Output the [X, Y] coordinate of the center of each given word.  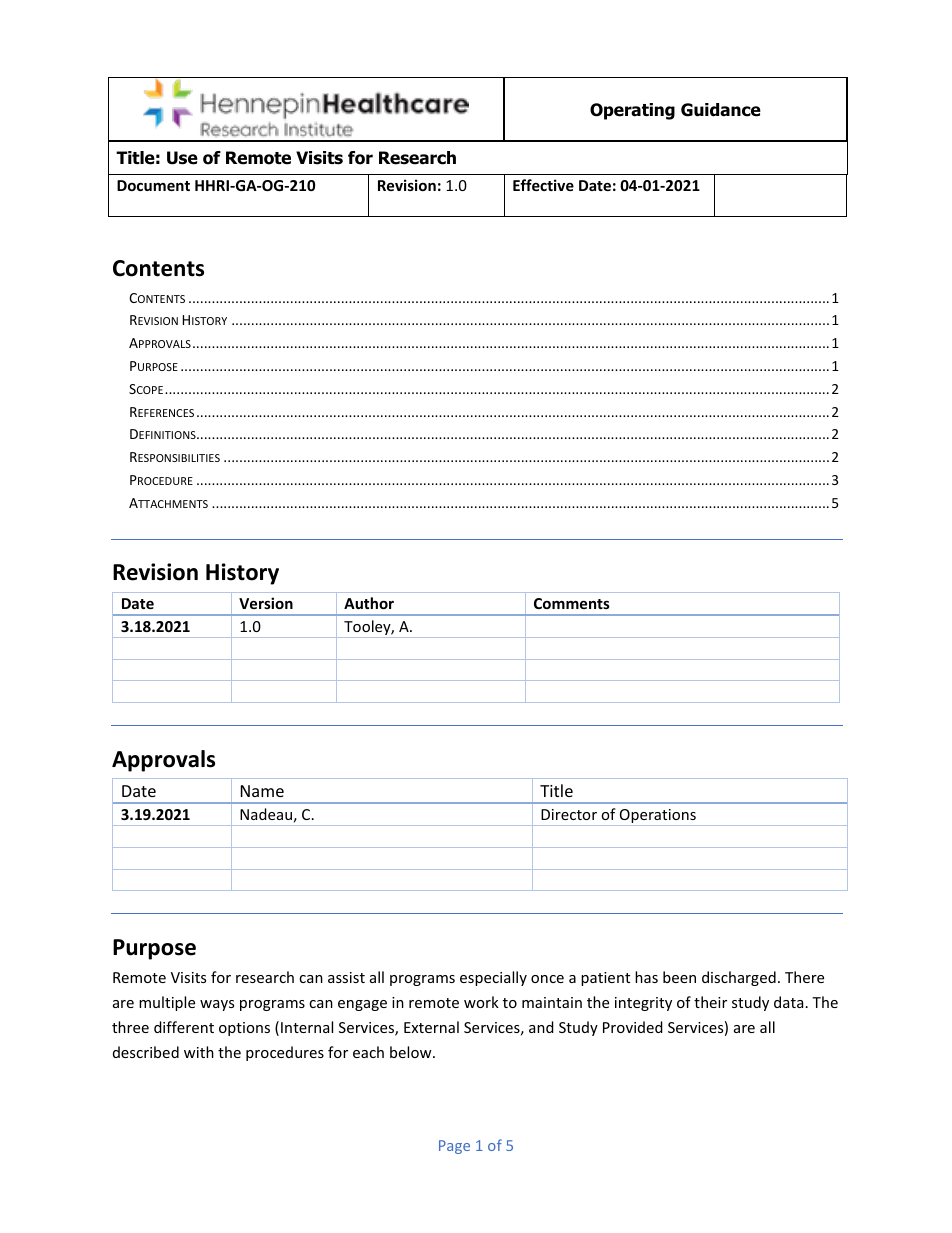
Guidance [721, 110]
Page [454, 1147]
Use [182, 158]
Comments [572, 603]
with [199, 1052]
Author [369, 603]
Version [266, 603]
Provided [633, 1027]
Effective [543, 185]
